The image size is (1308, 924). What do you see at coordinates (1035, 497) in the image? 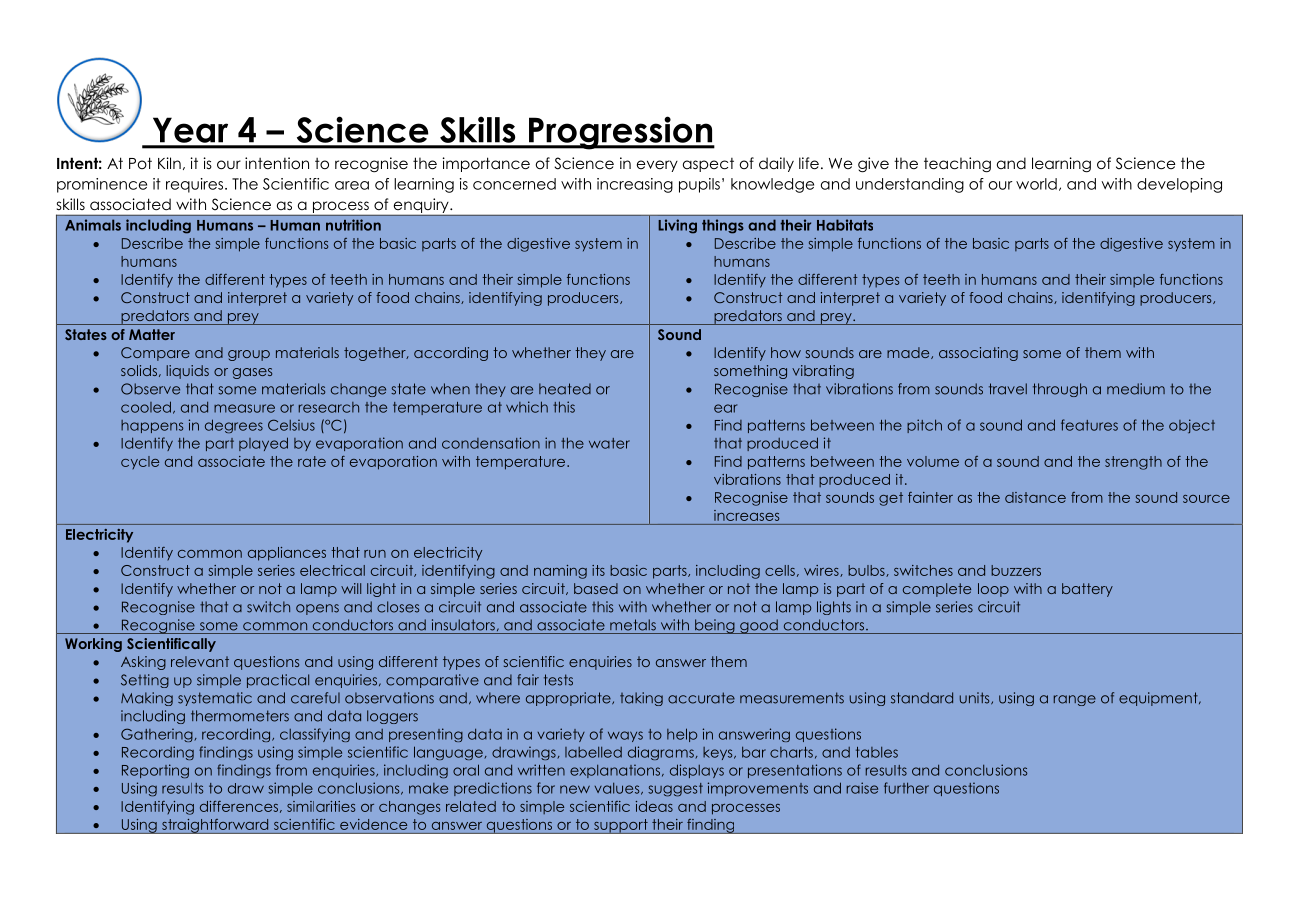
I see `distance` at bounding box center [1035, 497].
